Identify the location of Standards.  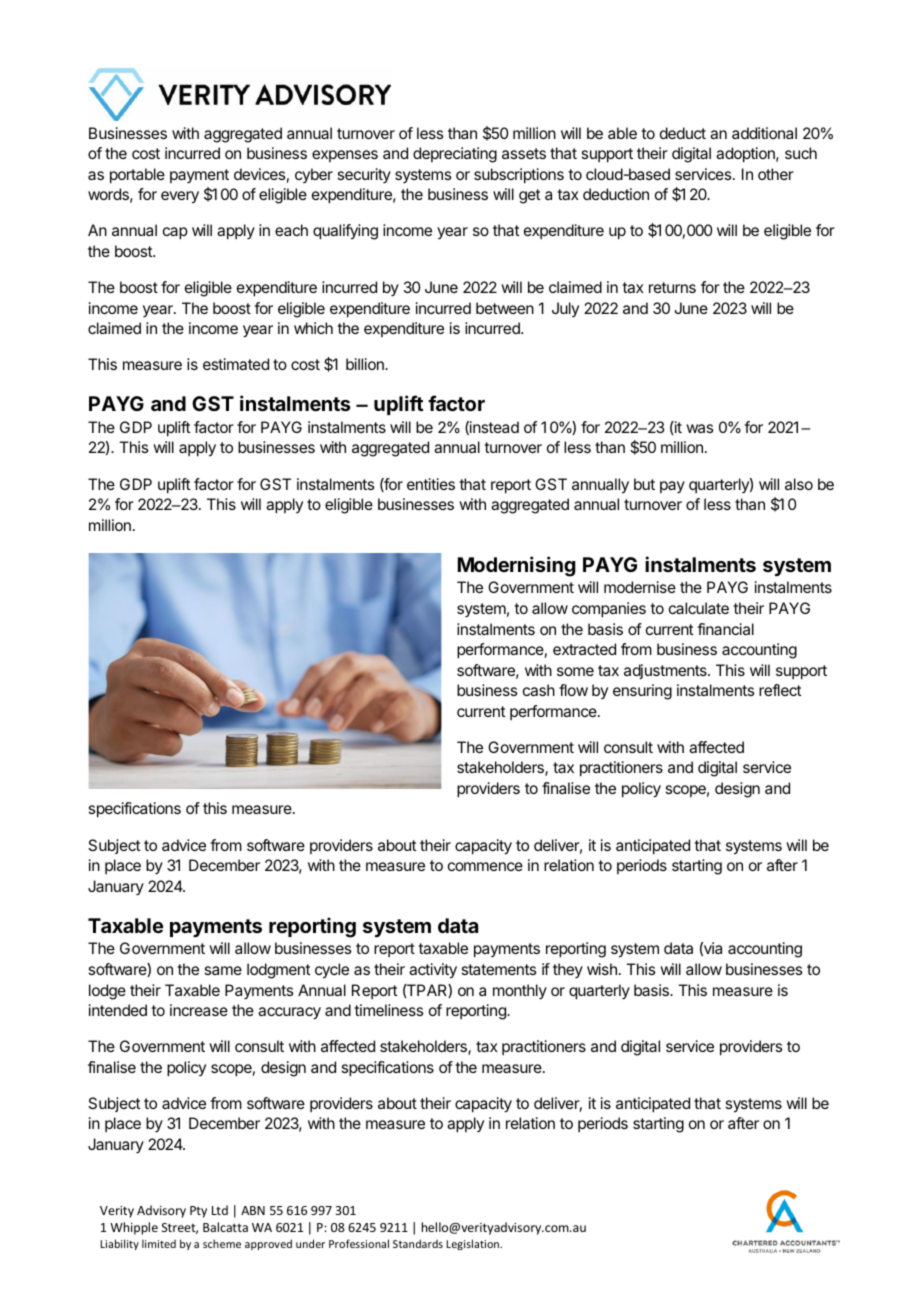
(418, 1243).
